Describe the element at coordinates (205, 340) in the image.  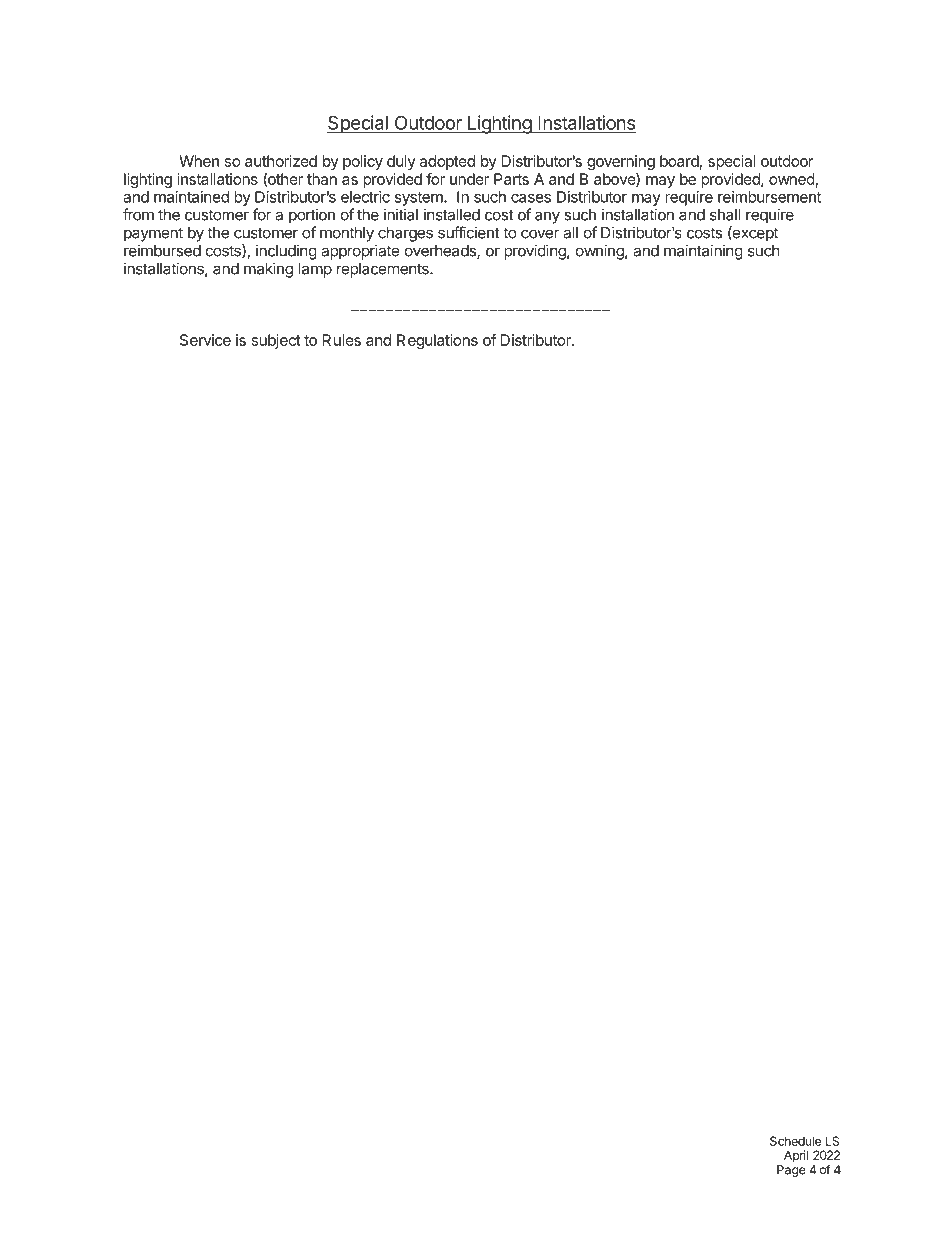
I see `Service` at that location.
